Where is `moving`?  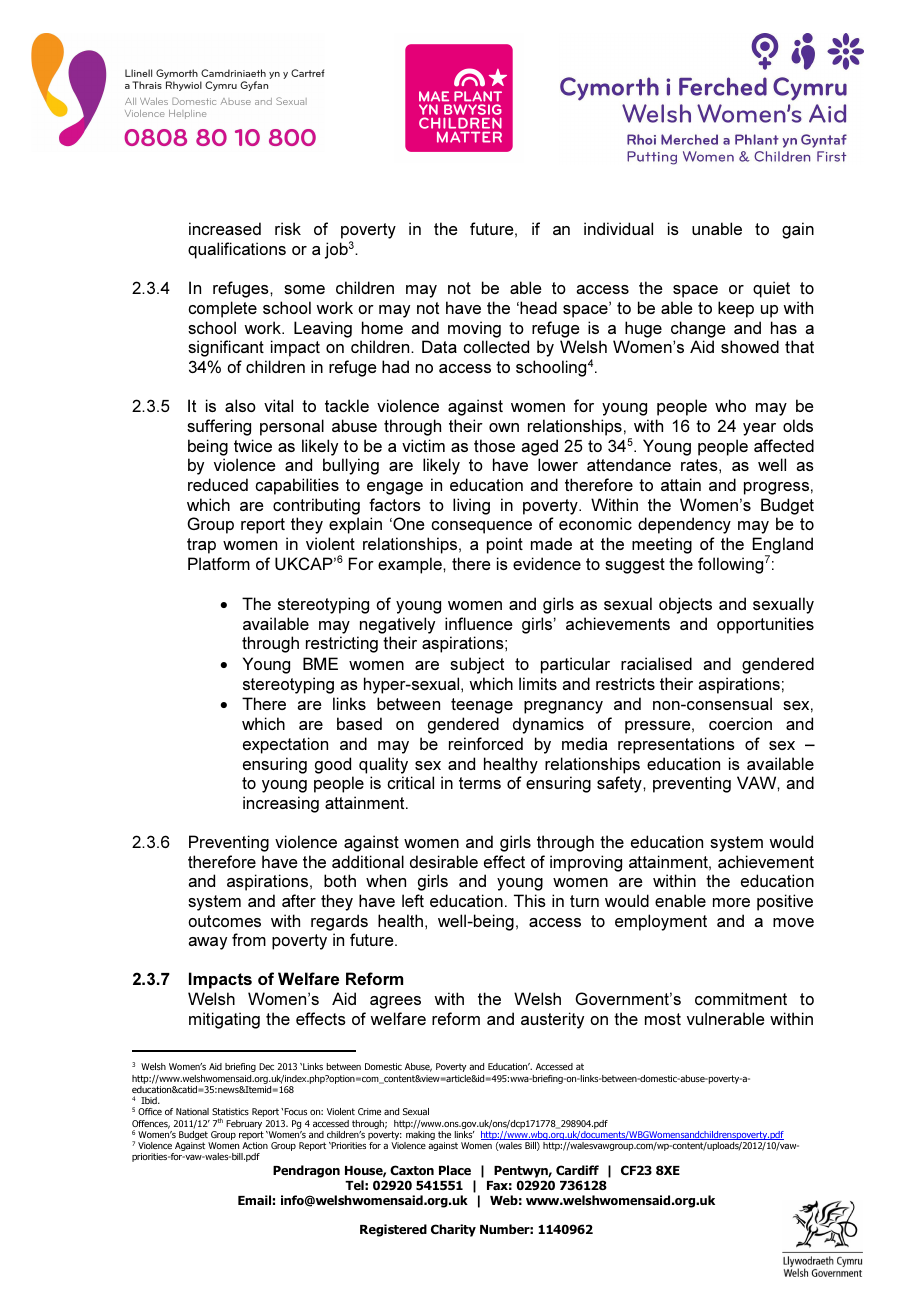
moving is located at coordinates (474, 329).
